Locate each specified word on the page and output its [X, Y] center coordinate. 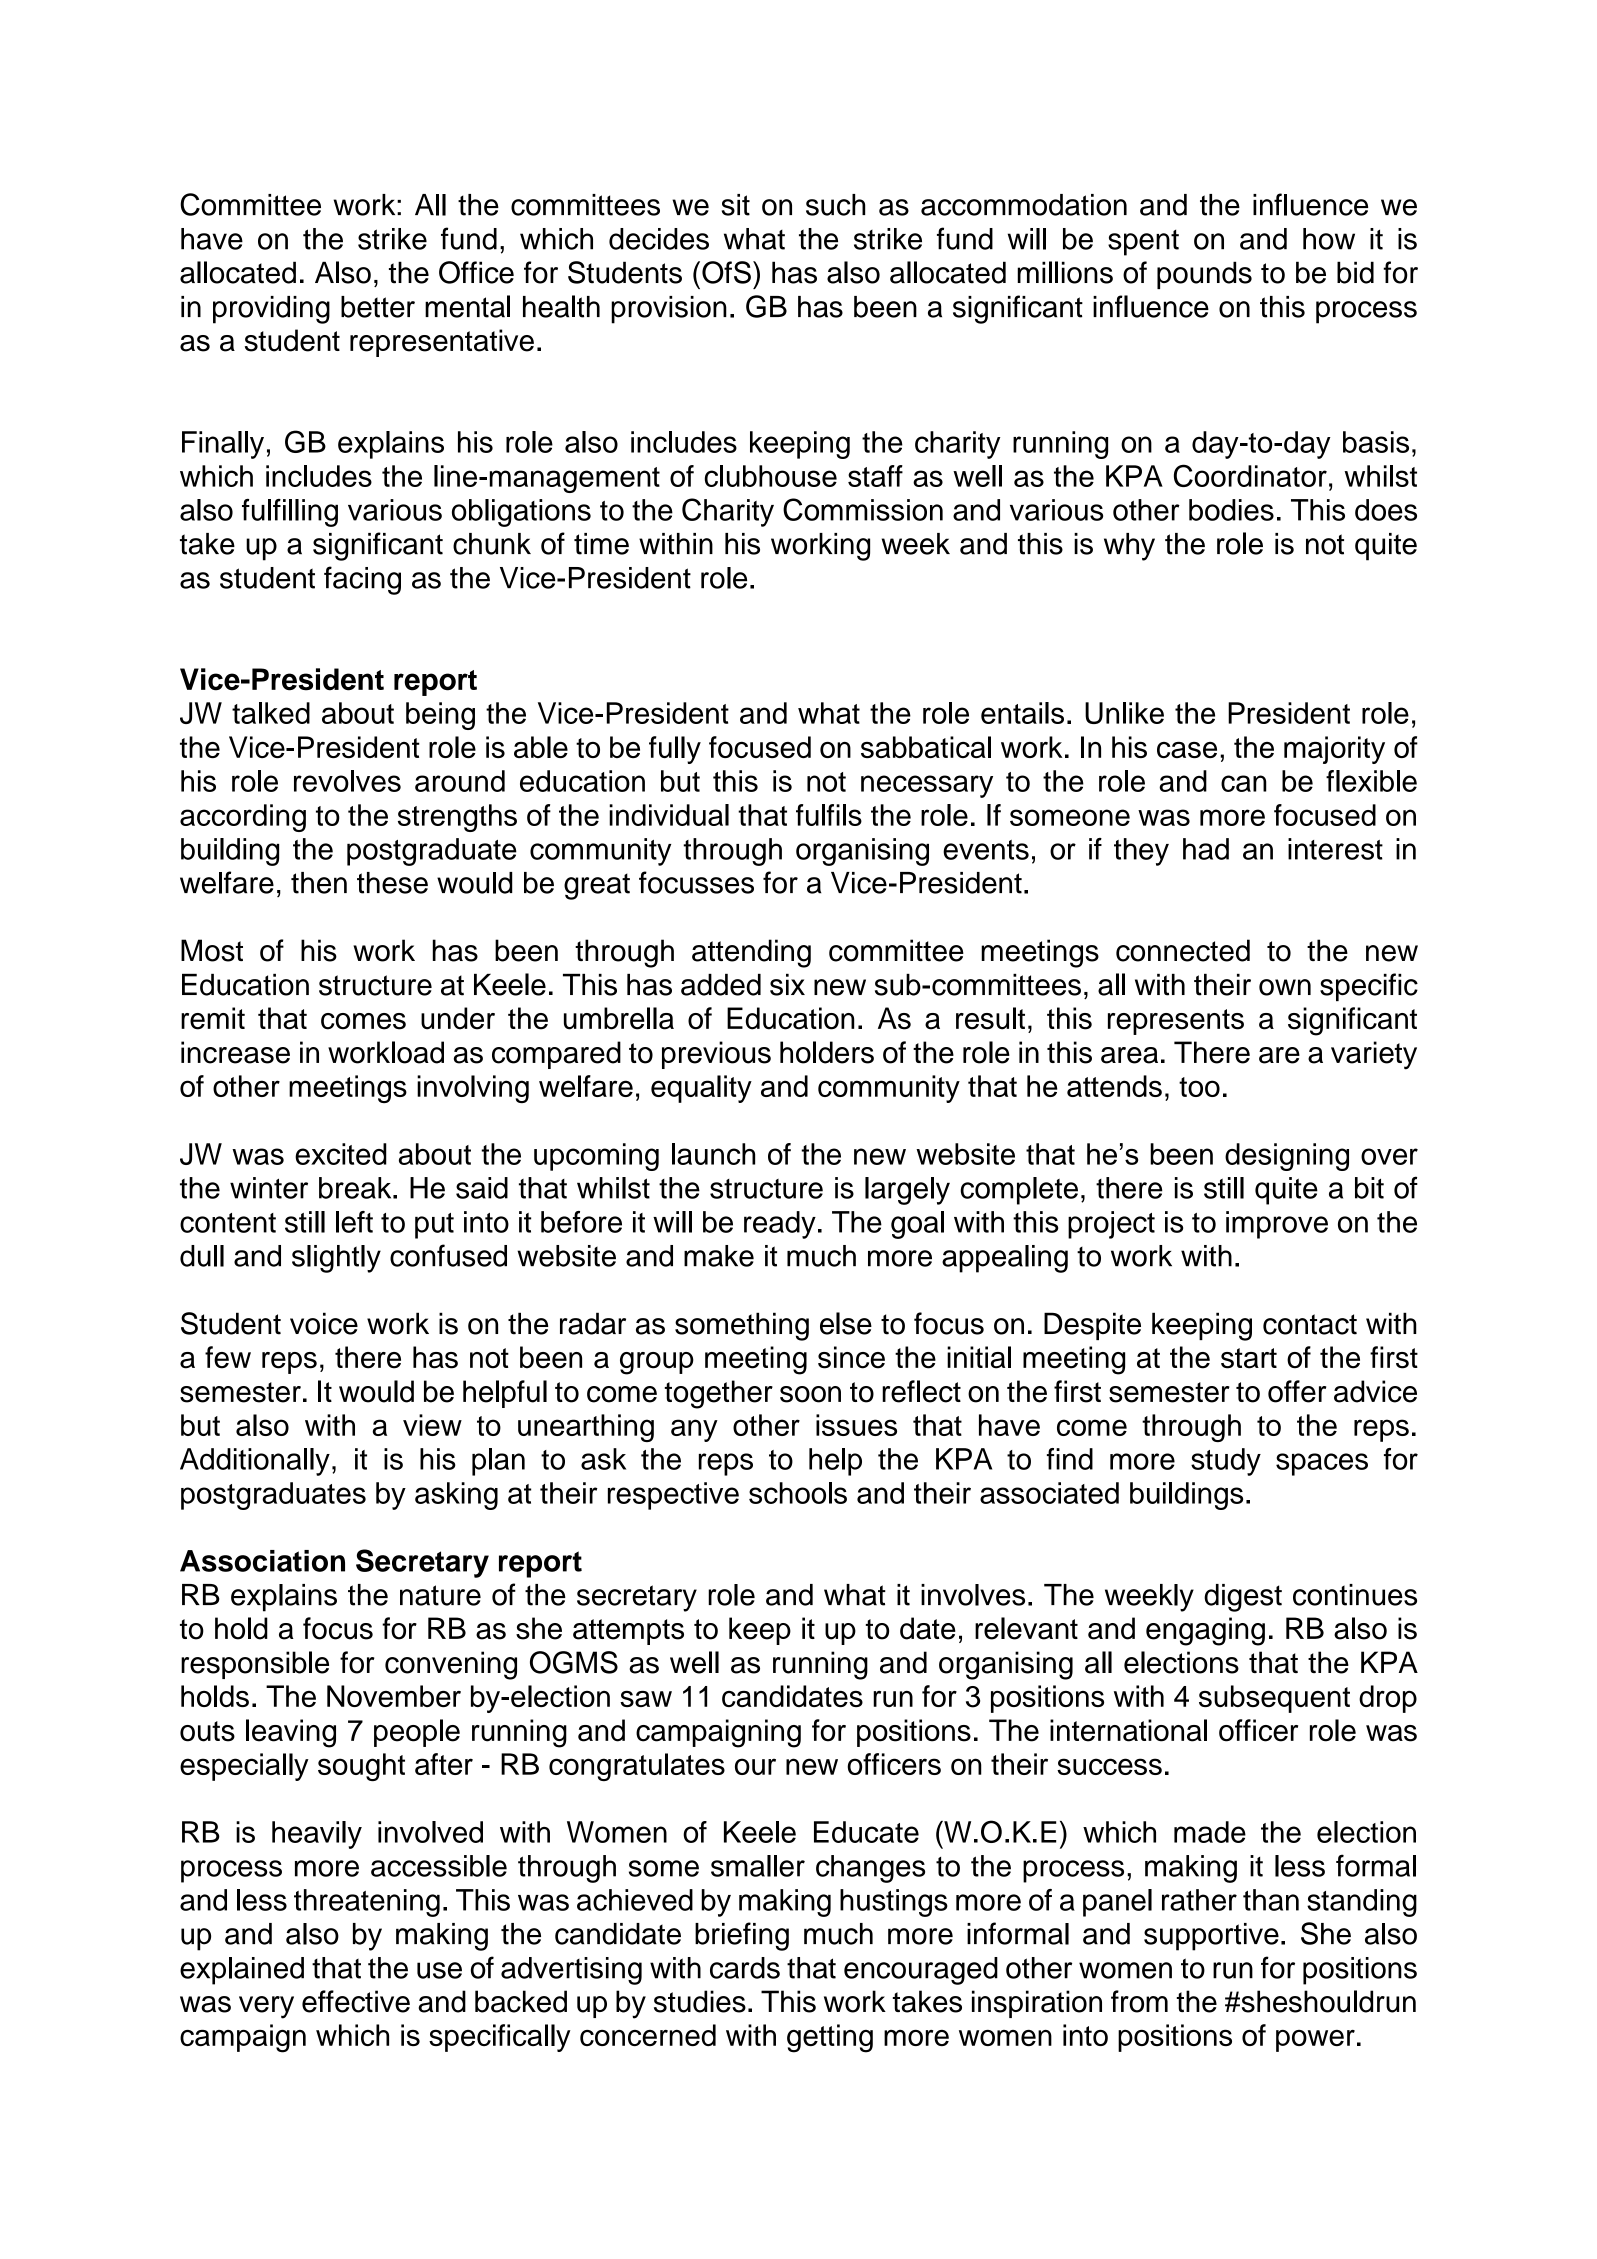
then [319, 883]
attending [751, 953]
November [394, 1696]
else [846, 1323]
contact [1310, 1324]
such [835, 205]
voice [324, 1323]
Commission [863, 509]
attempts [628, 1632]
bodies [1231, 510]
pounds [1204, 275]
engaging [1205, 1631]
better [378, 307]
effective [356, 2001]
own [1285, 987]
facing [362, 580]
